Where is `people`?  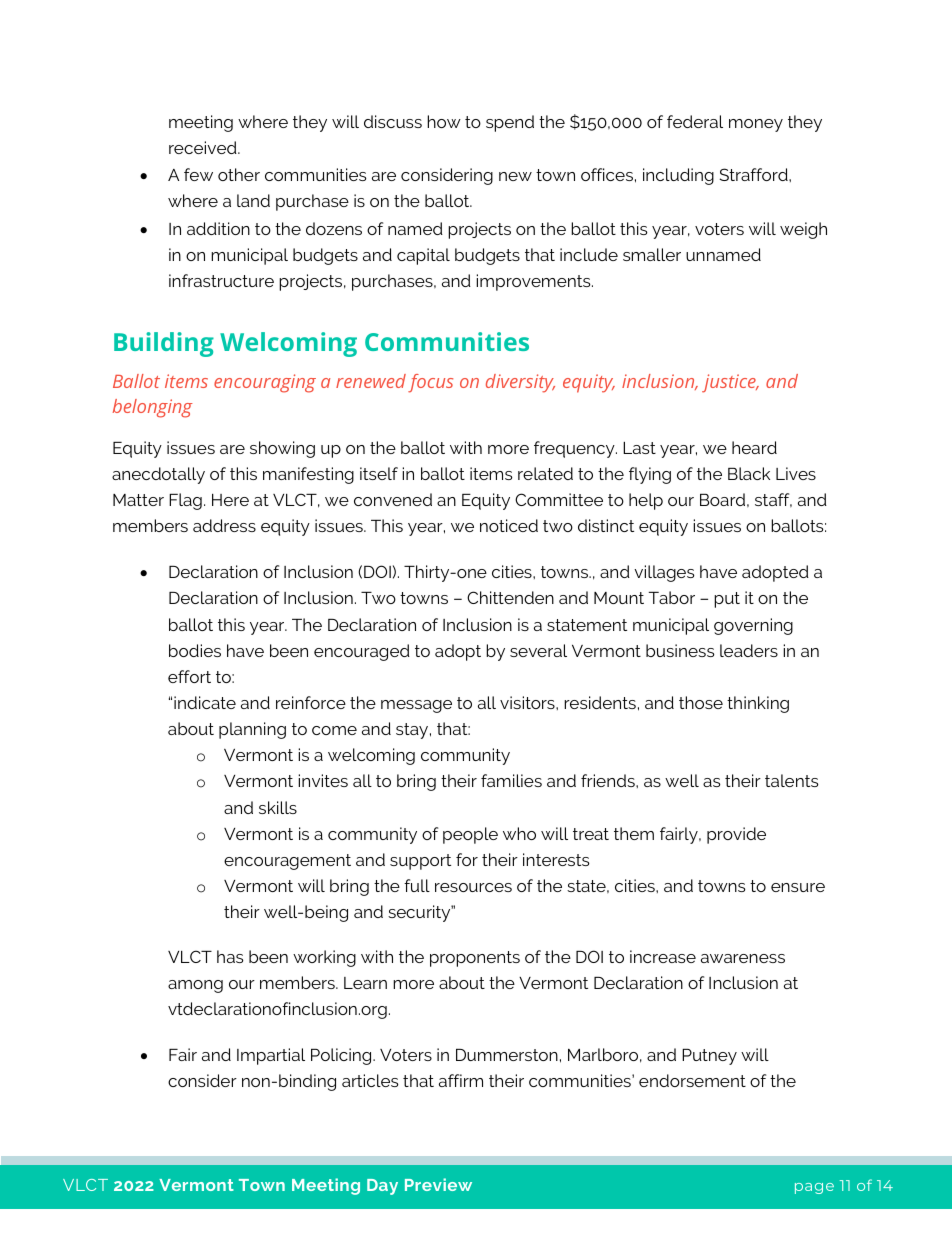
people is located at coordinates (470, 835).
